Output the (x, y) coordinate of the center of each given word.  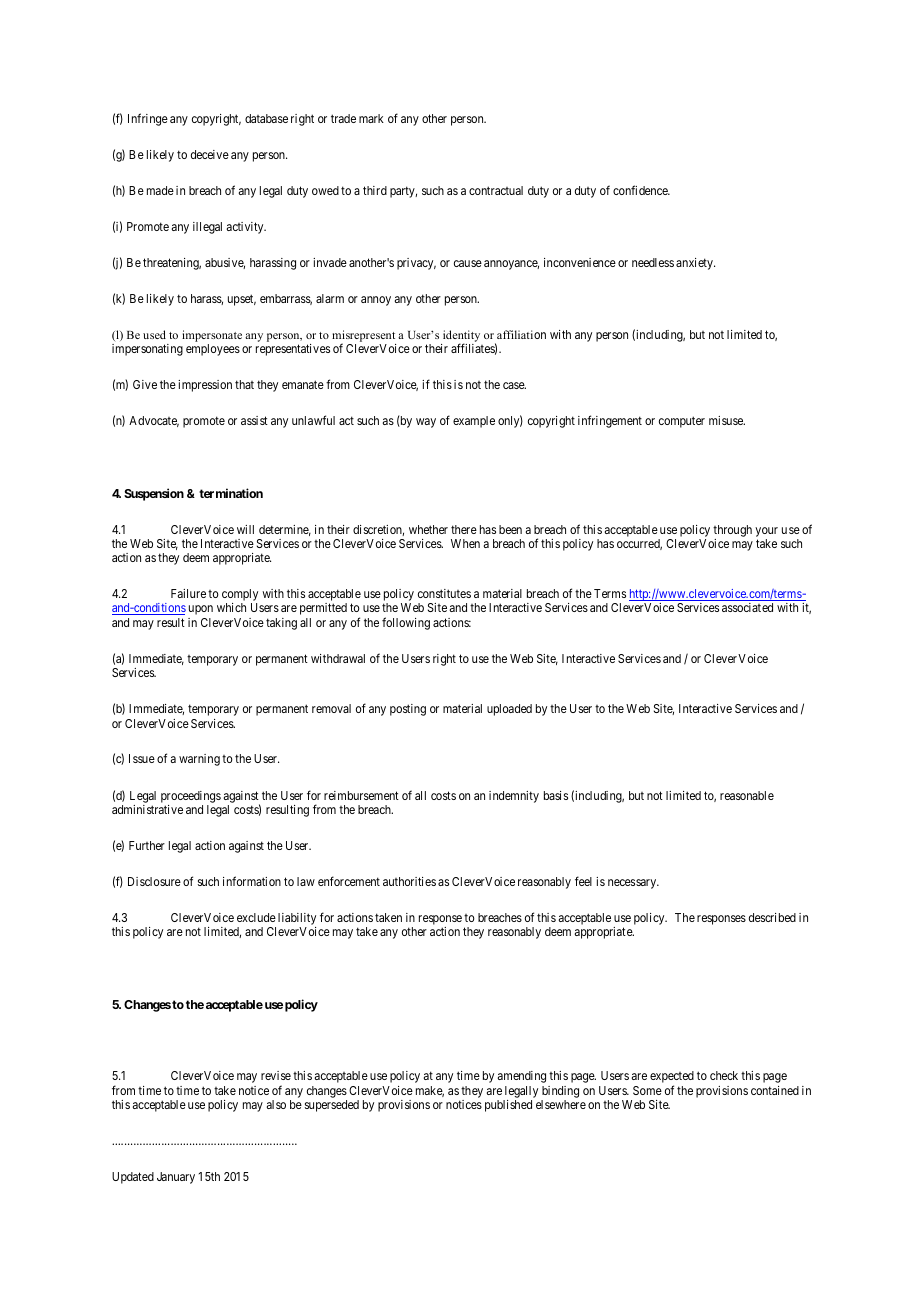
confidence (641, 190)
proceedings (191, 797)
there (464, 529)
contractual (496, 190)
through (732, 531)
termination (231, 493)
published (508, 1106)
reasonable (747, 795)
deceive (210, 154)
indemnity (514, 797)
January (176, 1178)
